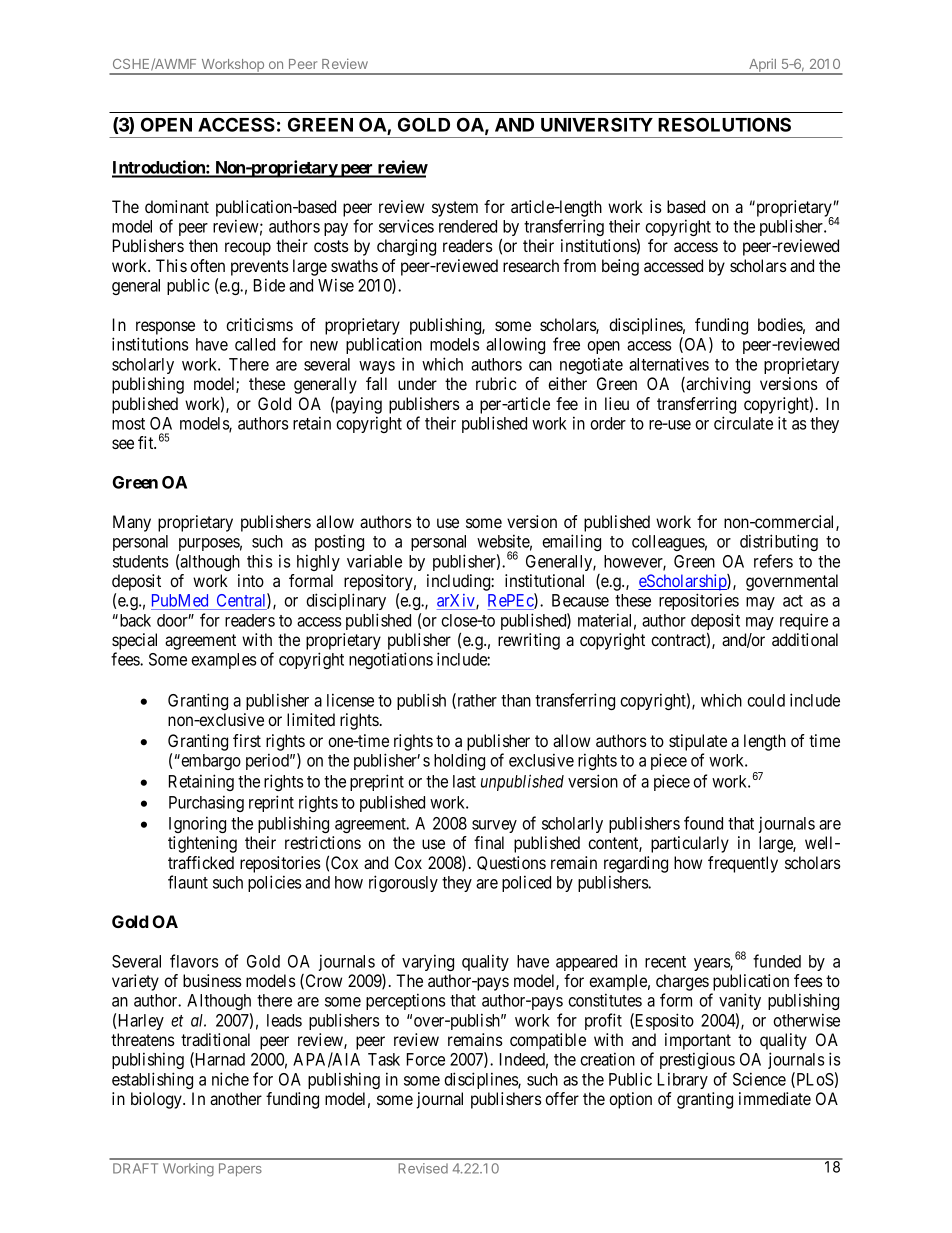  I want to click on last, so click(464, 781).
